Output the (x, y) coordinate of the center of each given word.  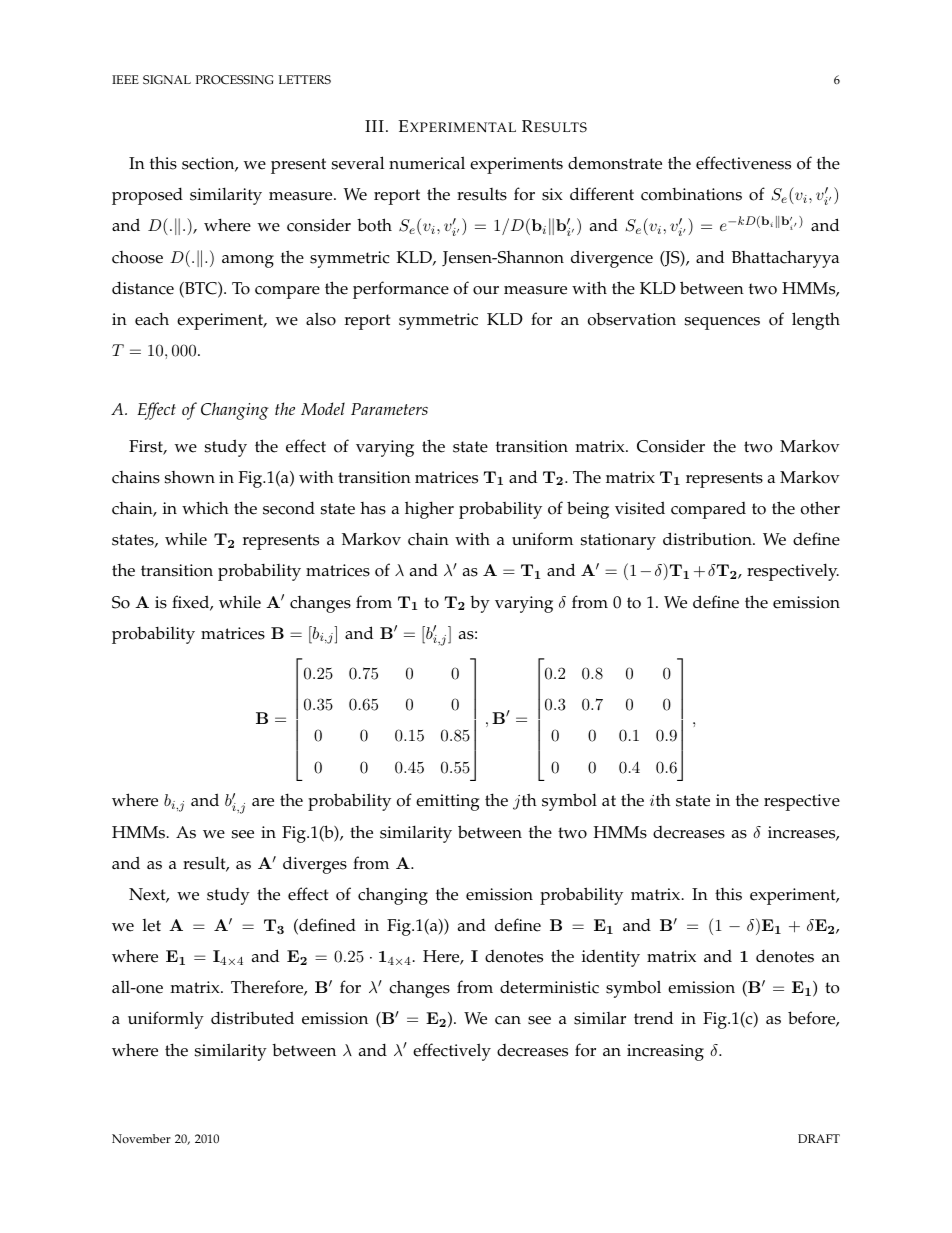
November (141, 1139)
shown (190, 477)
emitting (447, 802)
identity (611, 958)
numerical (427, 163)
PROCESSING (234, 80)
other (820, 508)
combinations (691, 194)
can (508, 1020)
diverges (315, 865)
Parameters (389, 409)
